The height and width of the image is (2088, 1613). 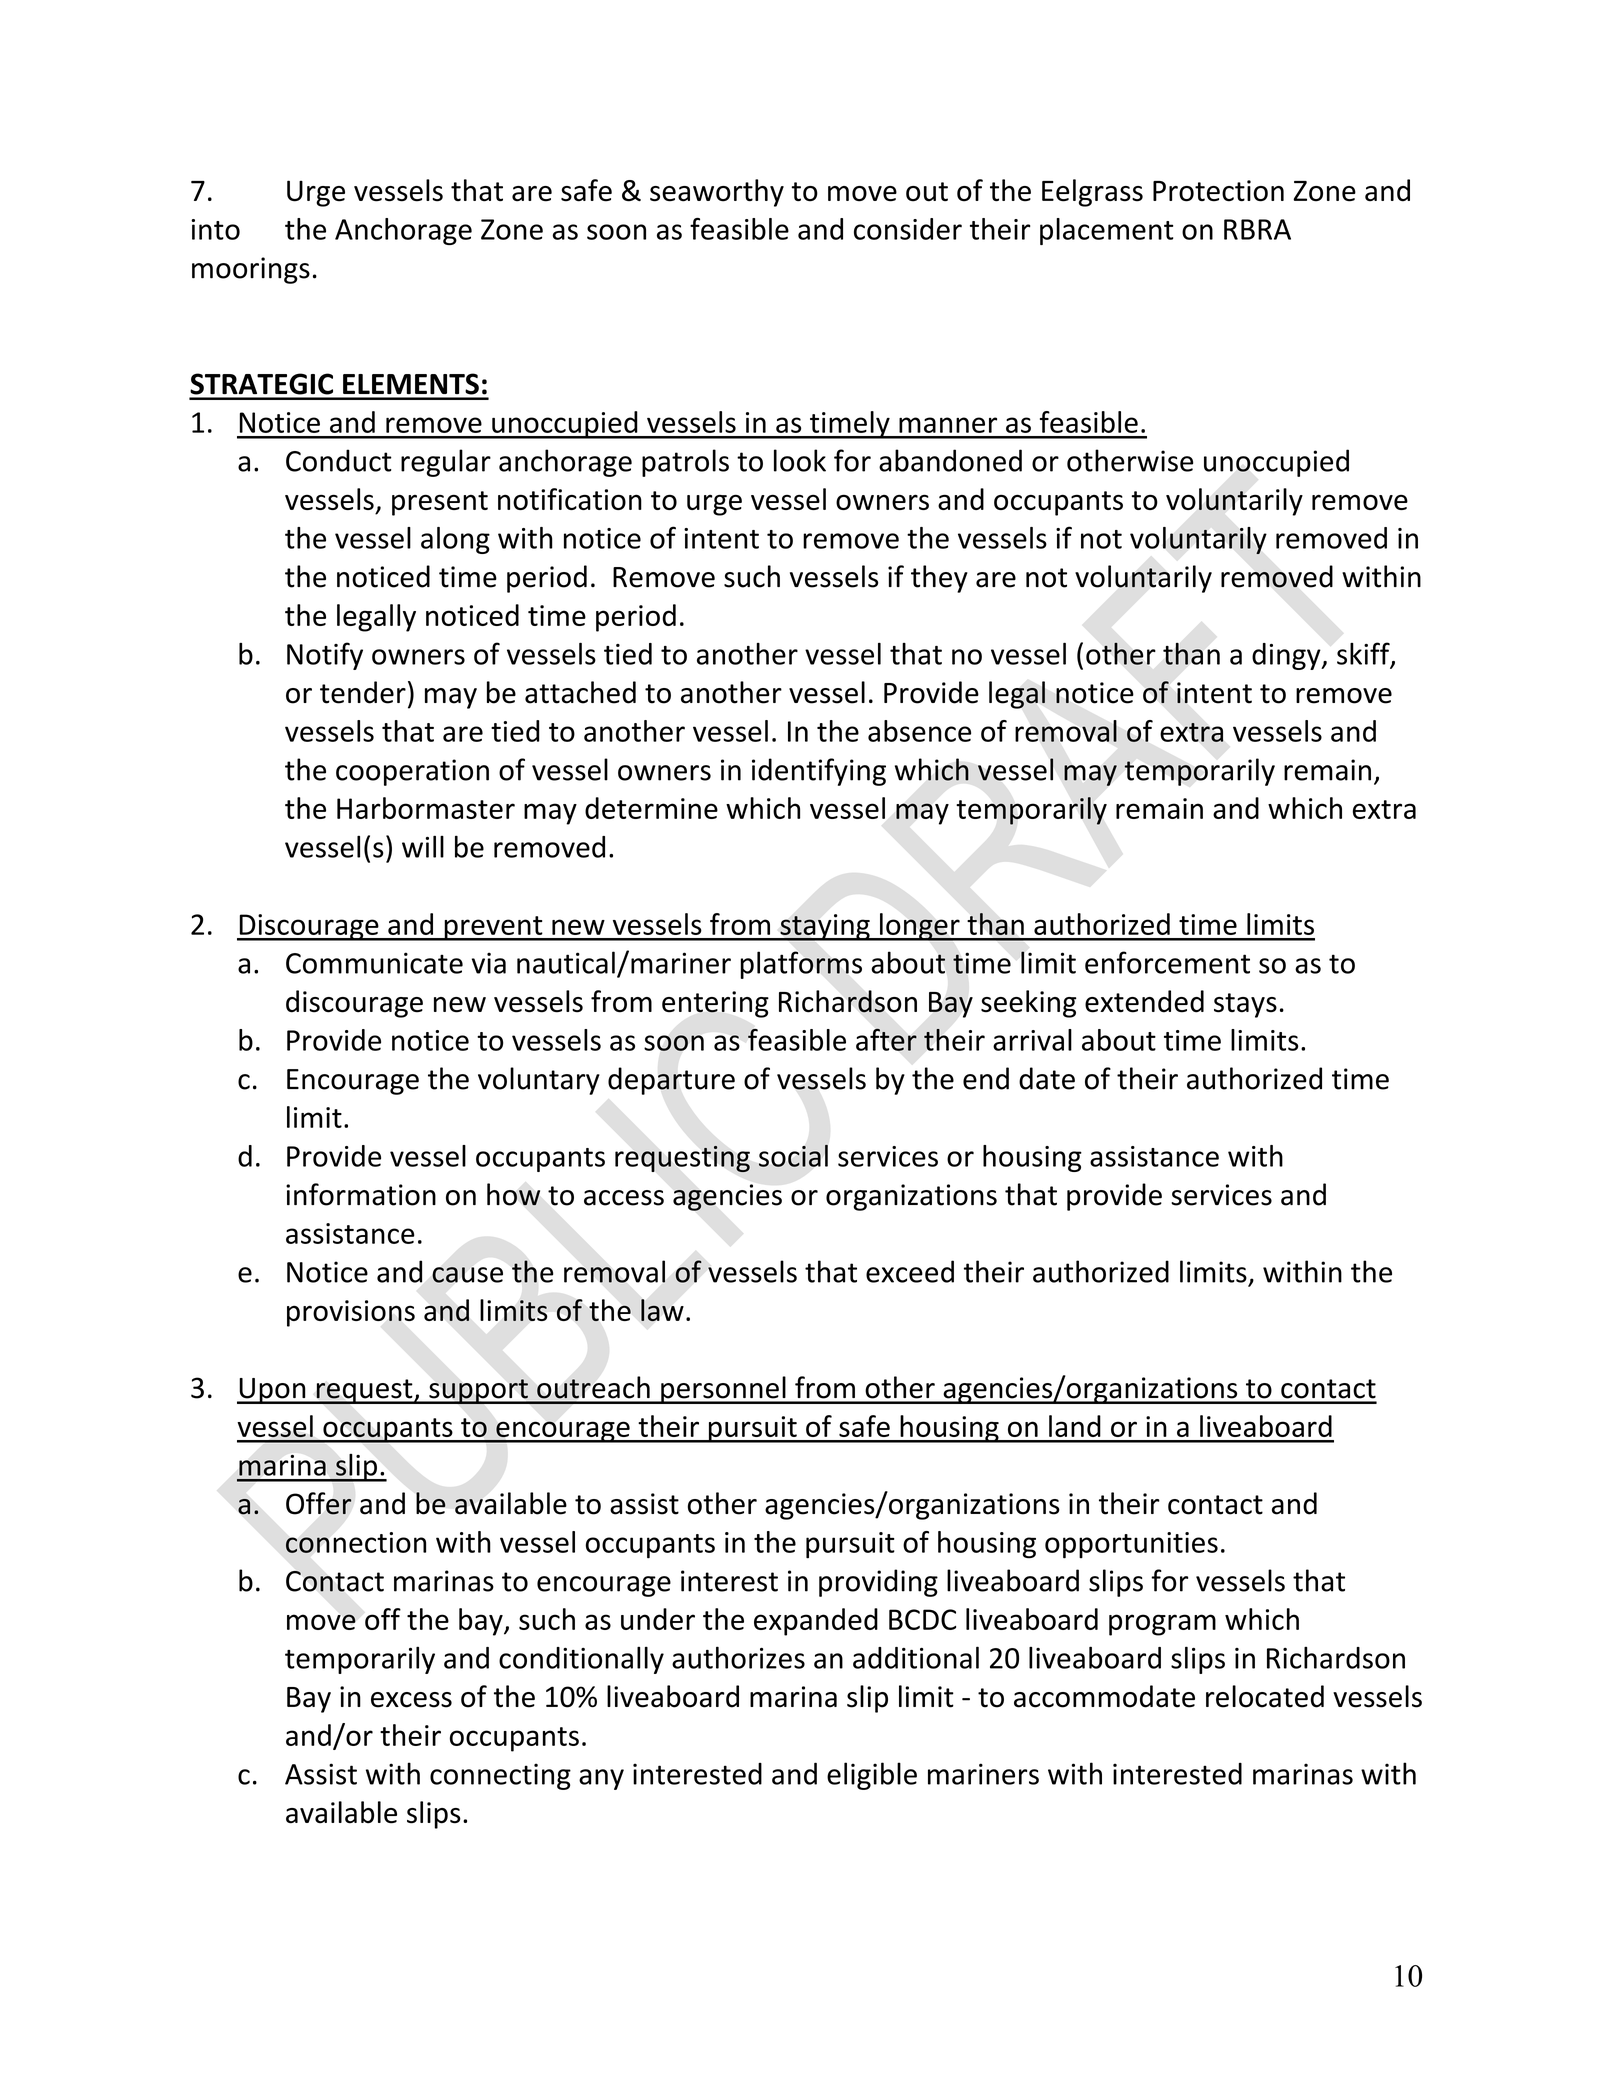 What do you see at coordinates (251, 270) in the image?
I see `moorings` at bounding box center [251, 270].
